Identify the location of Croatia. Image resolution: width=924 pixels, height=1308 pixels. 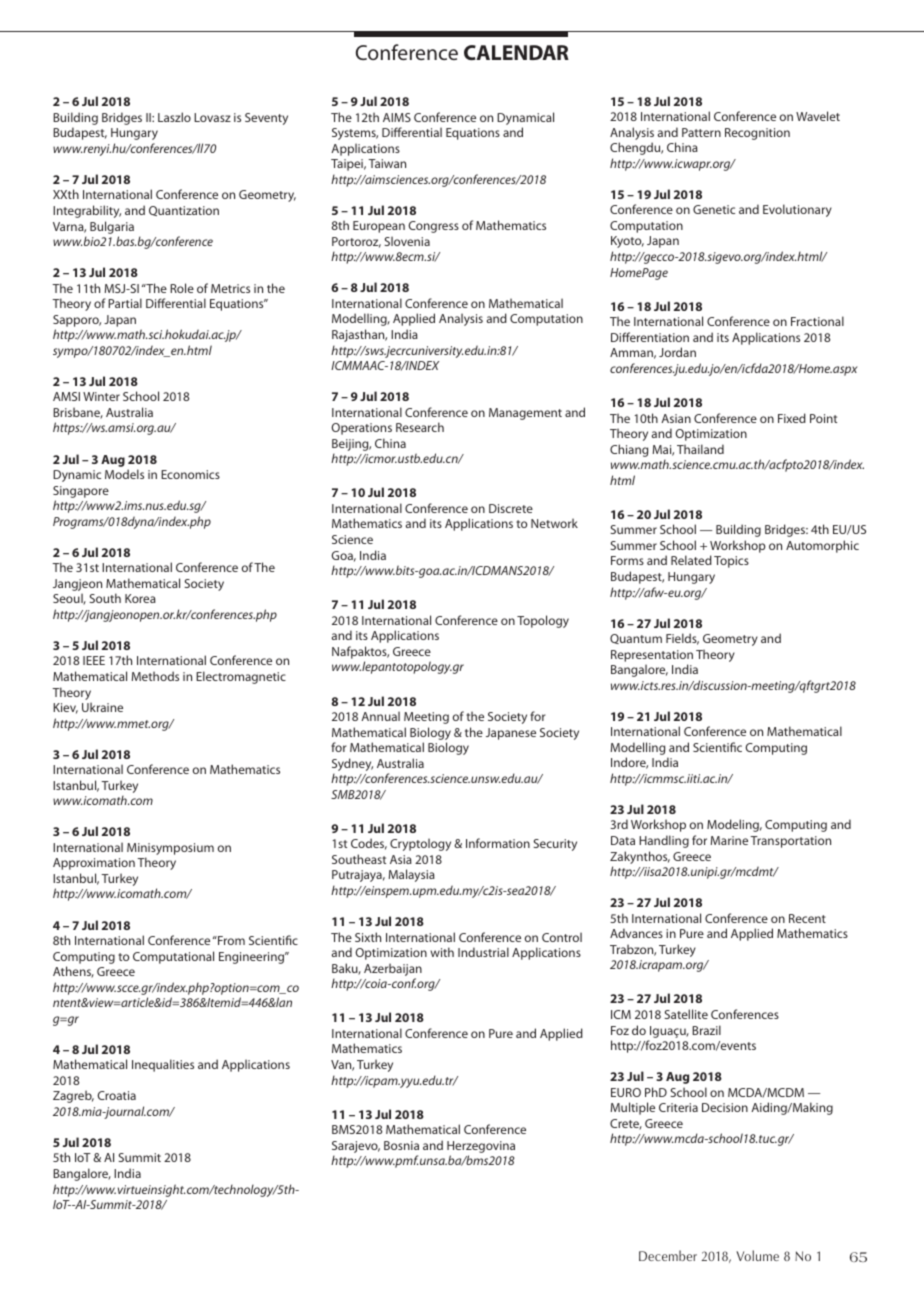
(116, 1095).
